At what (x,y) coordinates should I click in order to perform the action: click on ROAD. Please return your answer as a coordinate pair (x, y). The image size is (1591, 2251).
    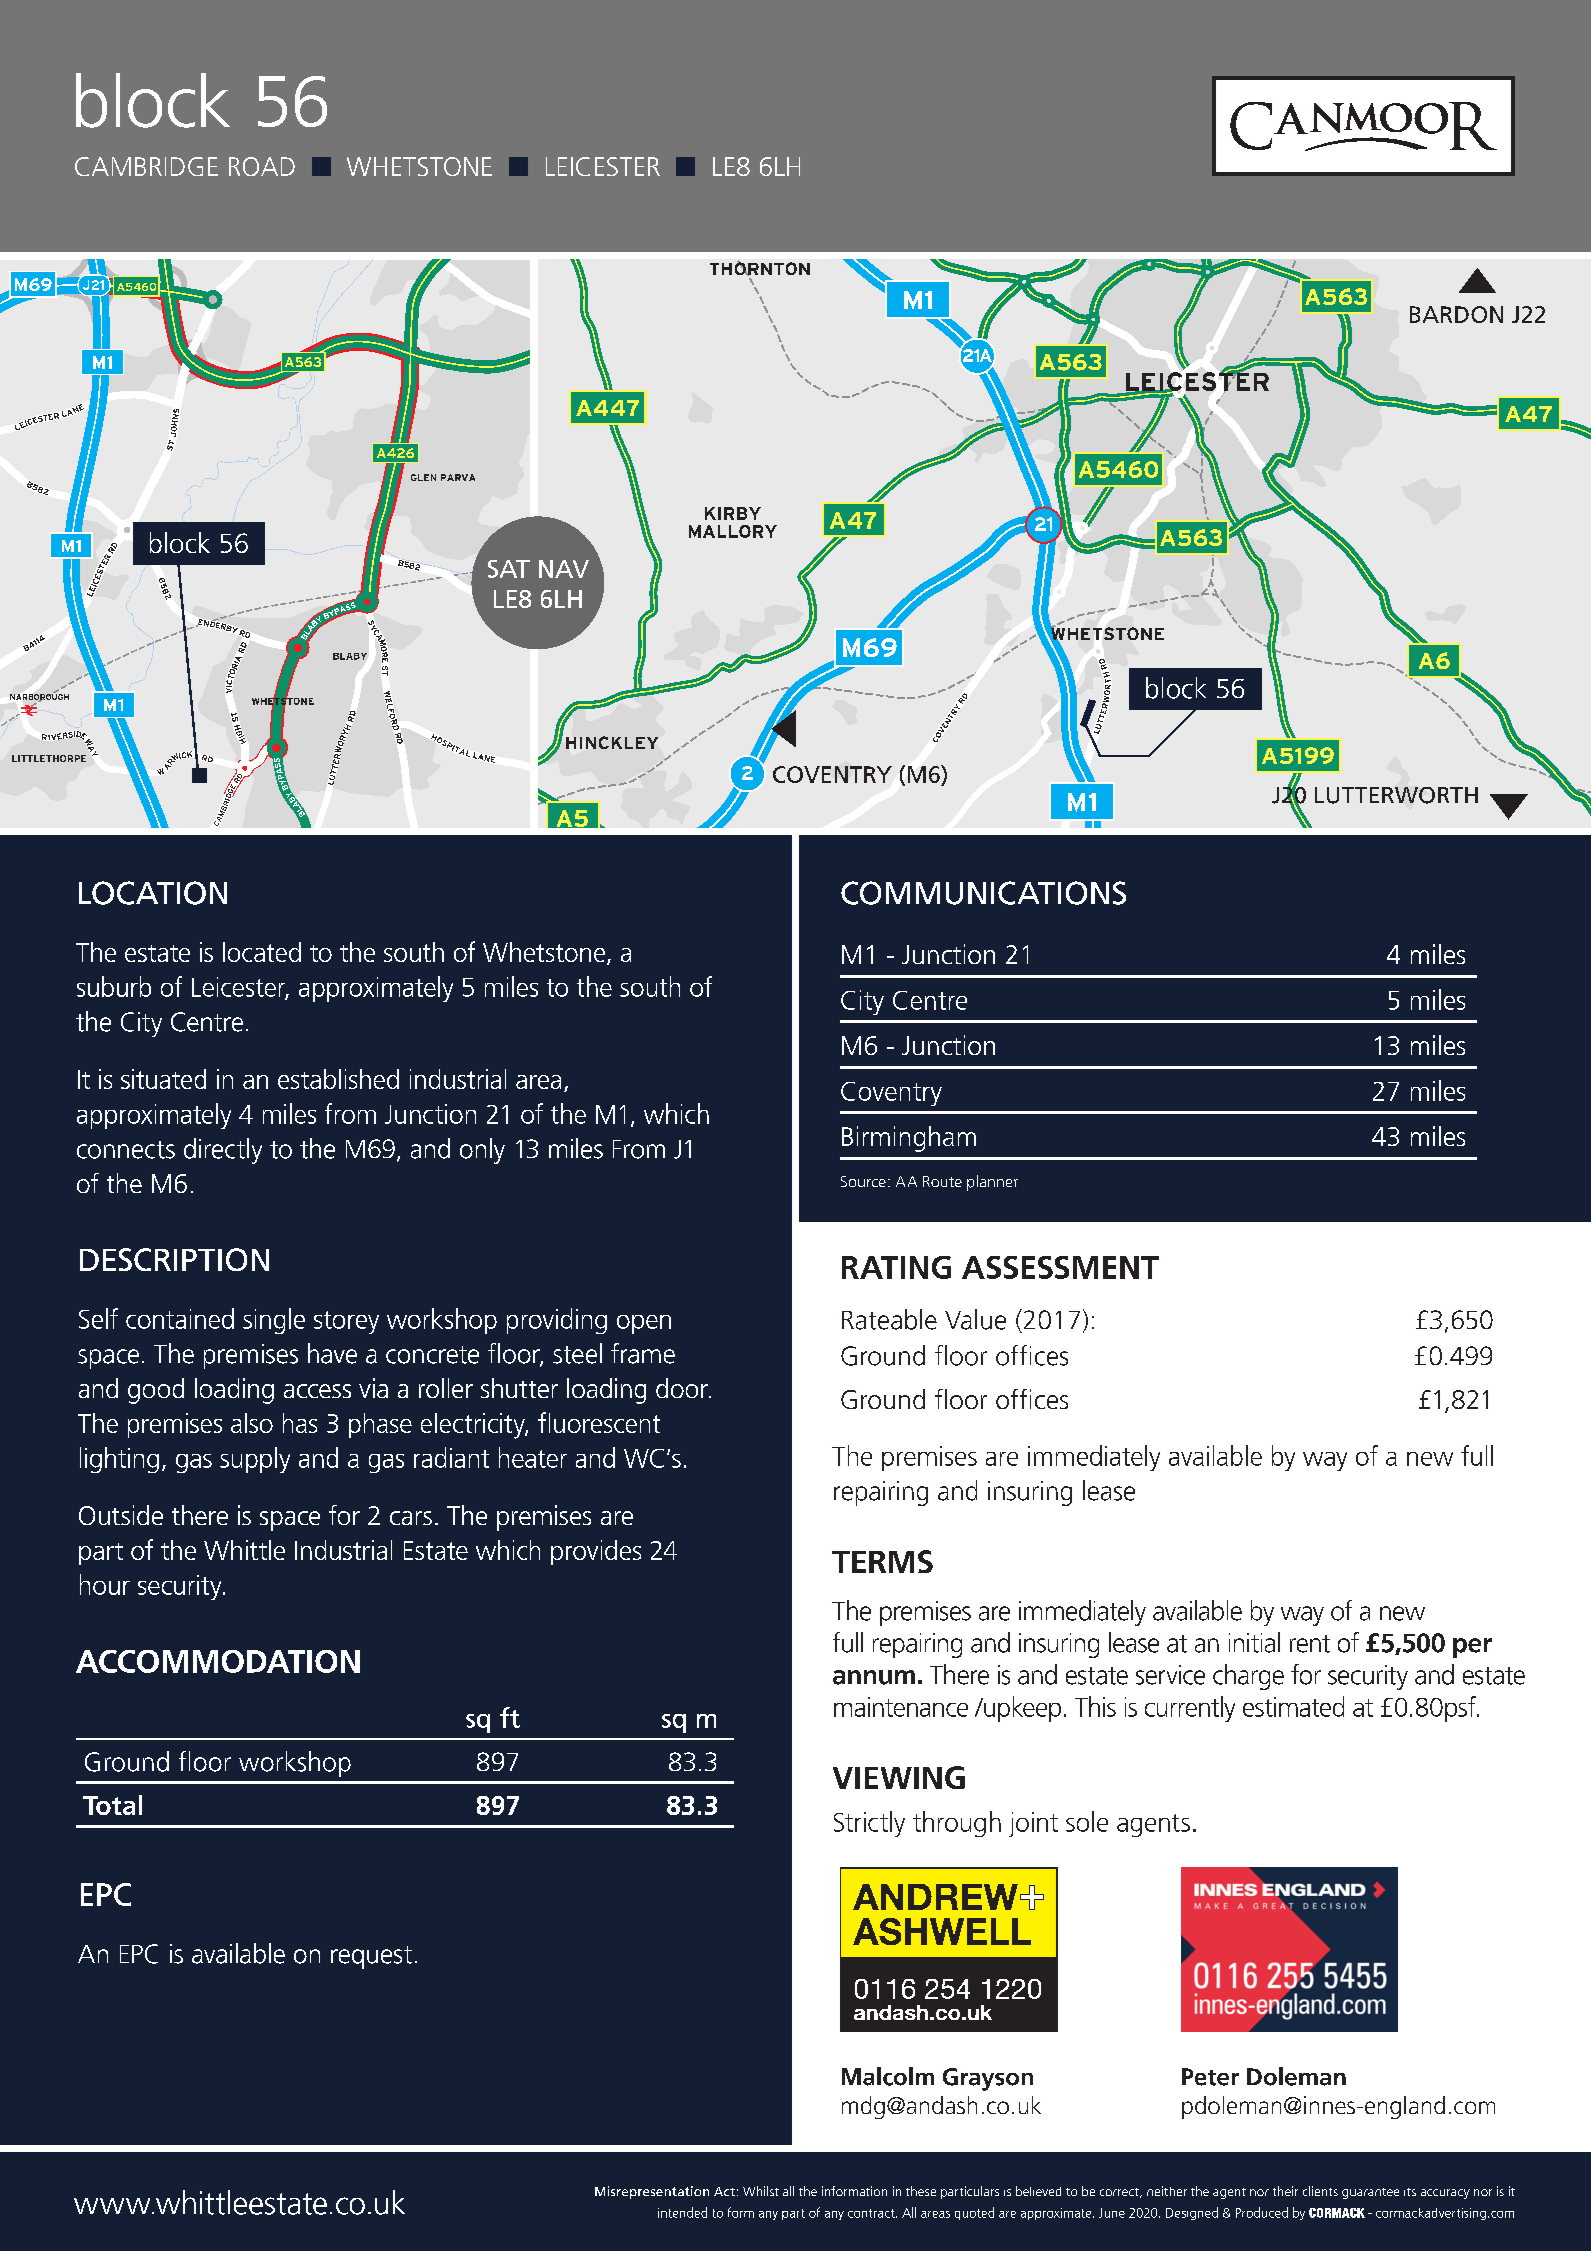
    Looking at the image, I should click on (262, 166).
